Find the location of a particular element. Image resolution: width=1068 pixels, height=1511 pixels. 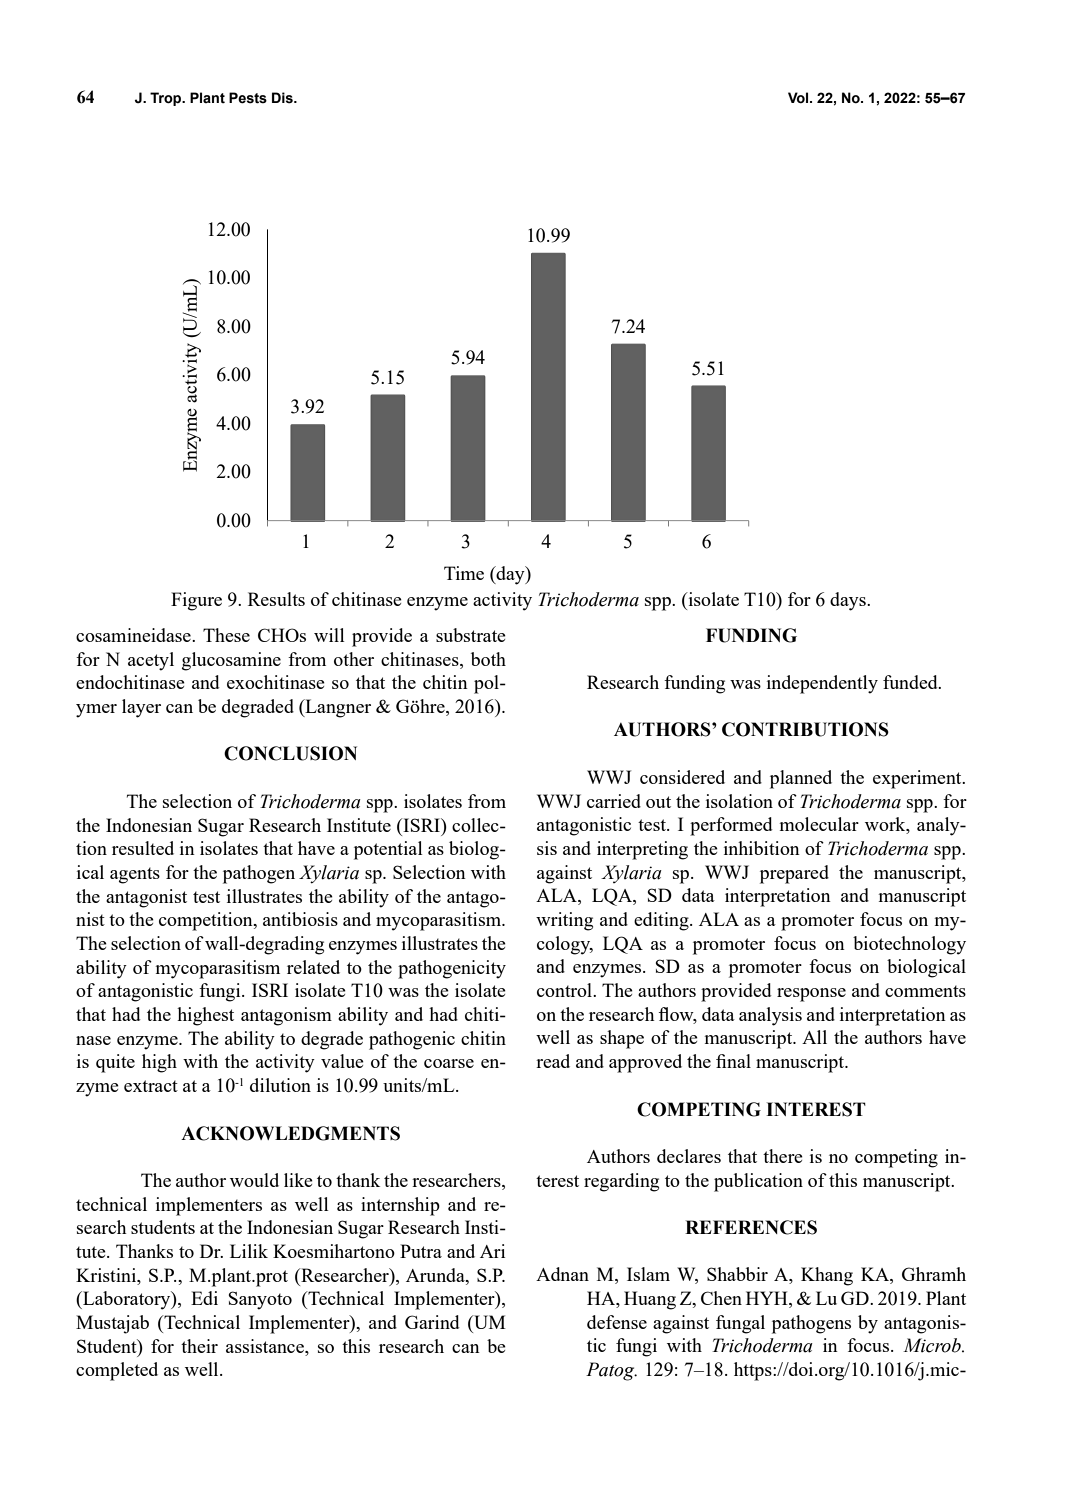

their is located at coordinates (199, 1346).
